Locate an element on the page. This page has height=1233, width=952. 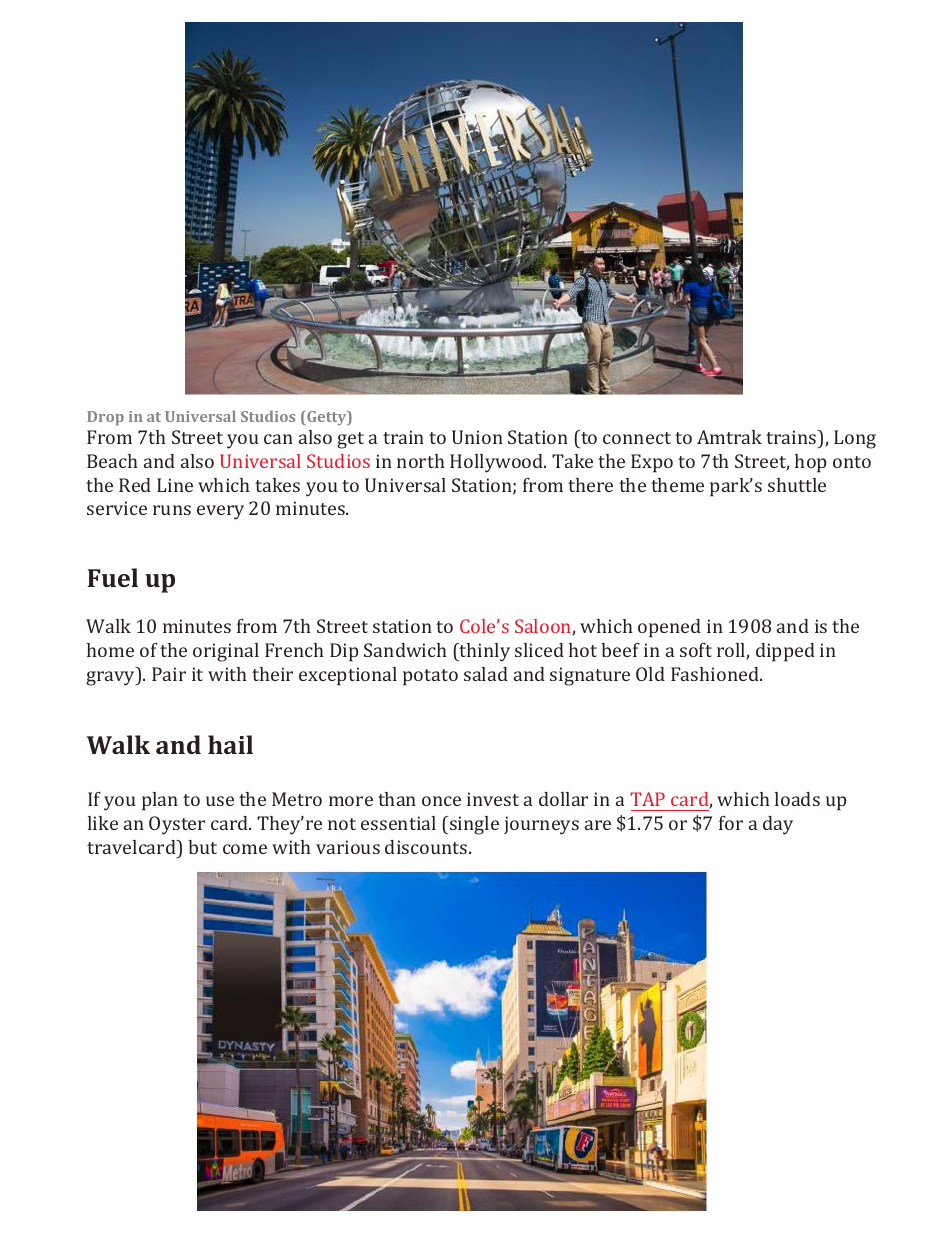
Old is located at coordinates (650, 674).
